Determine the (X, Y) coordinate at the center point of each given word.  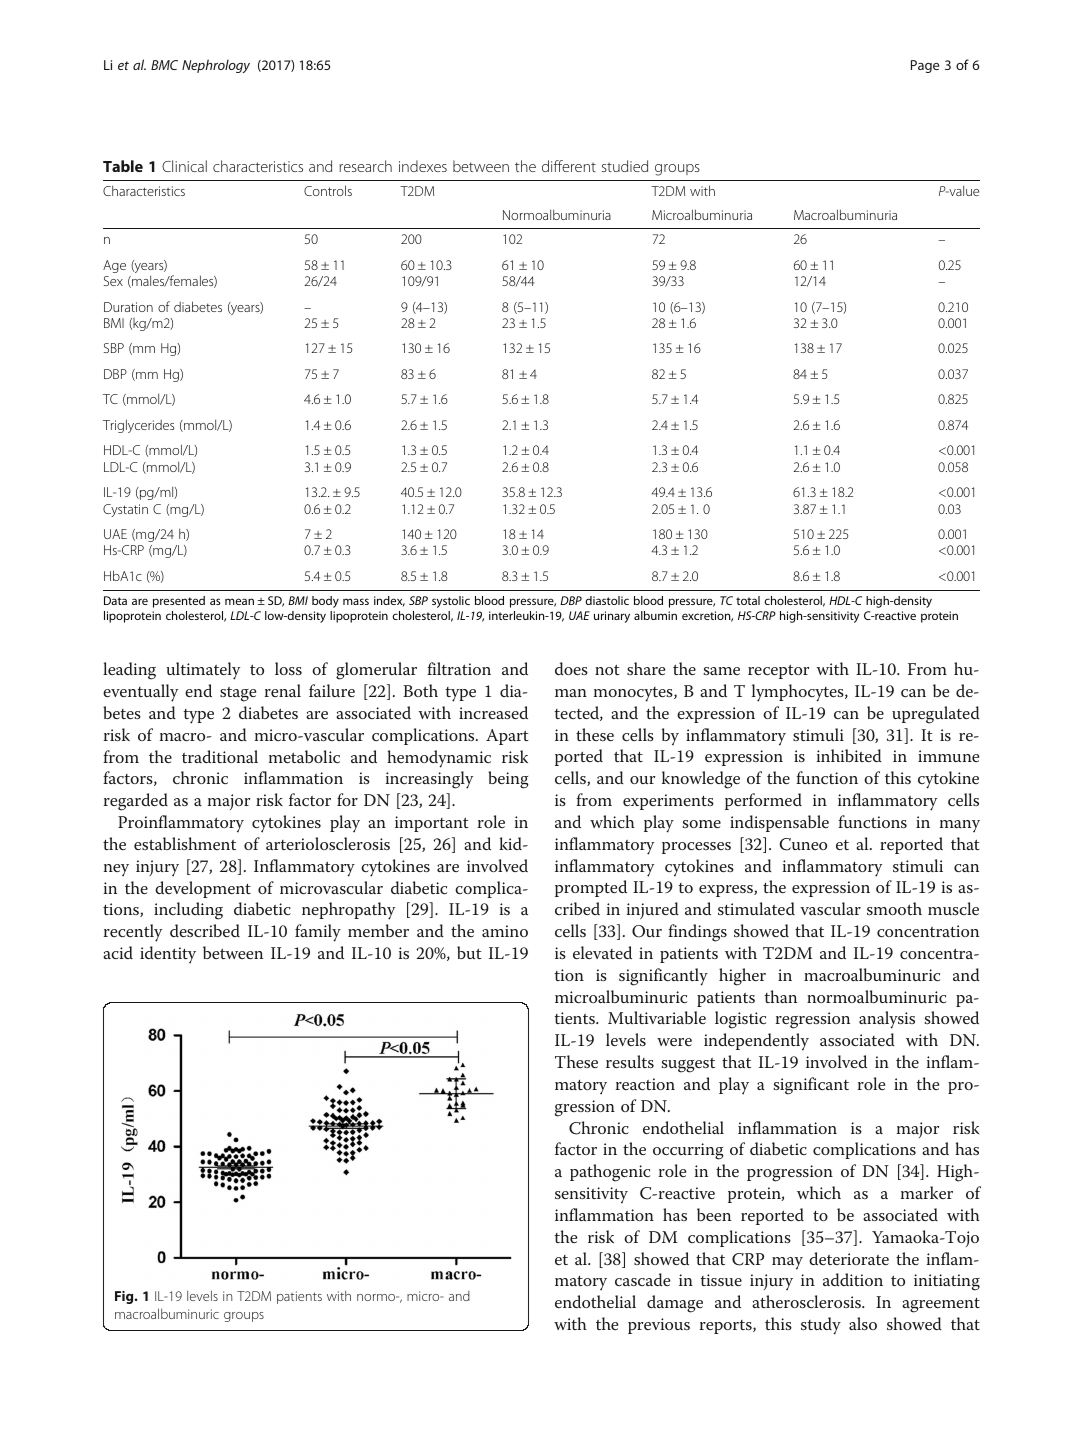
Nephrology (216, 66)
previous (659, 1326)
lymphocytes (799, 693)
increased (493, 712)
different (569, 166)
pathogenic (610, 1173)
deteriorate (849, 1258)
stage (238, 694)
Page (925, 66)
